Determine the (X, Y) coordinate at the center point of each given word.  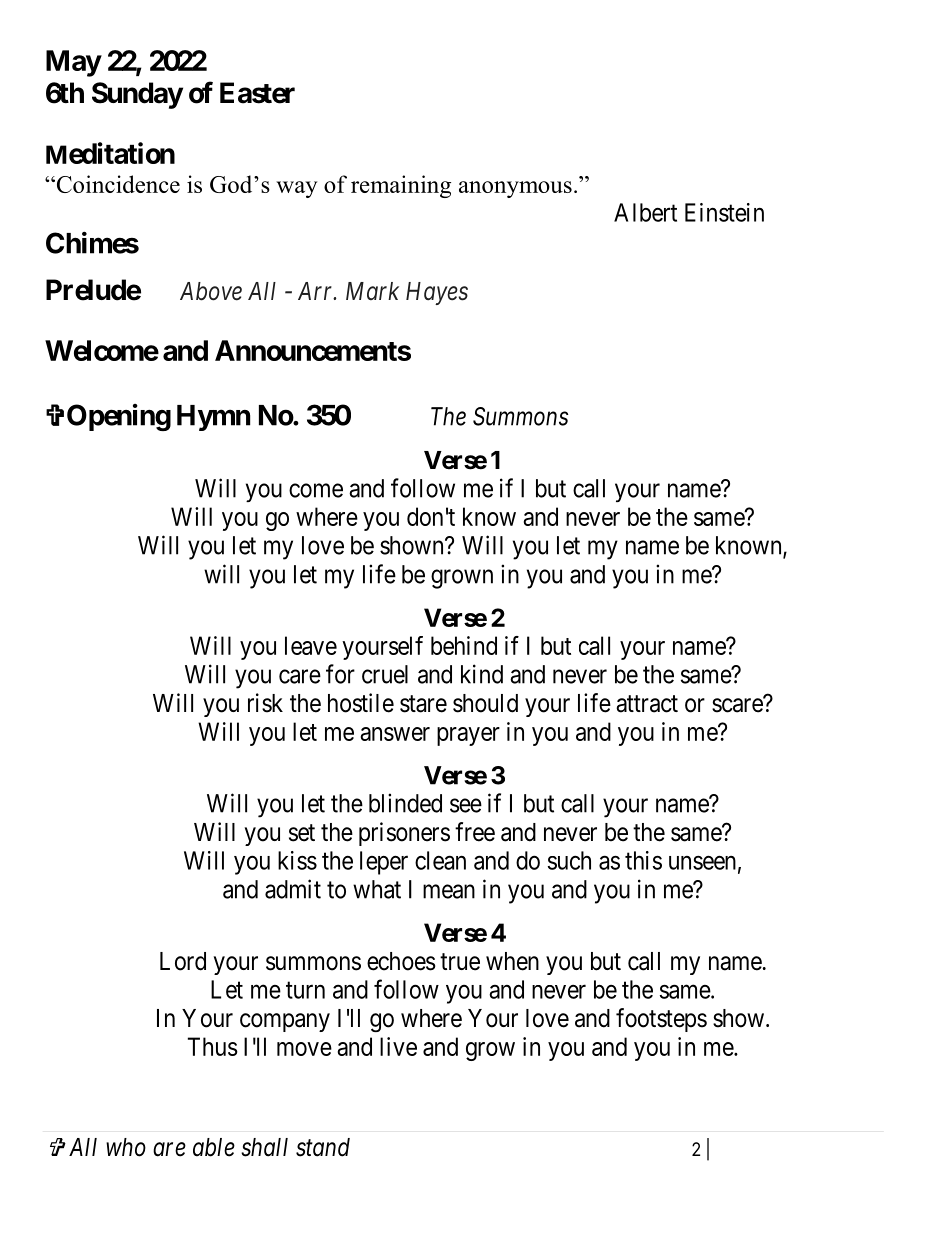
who (126, 1147)
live (398, 1046)
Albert (645, 212)
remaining (401, 186)
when (512, 961)
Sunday (137, 95)
